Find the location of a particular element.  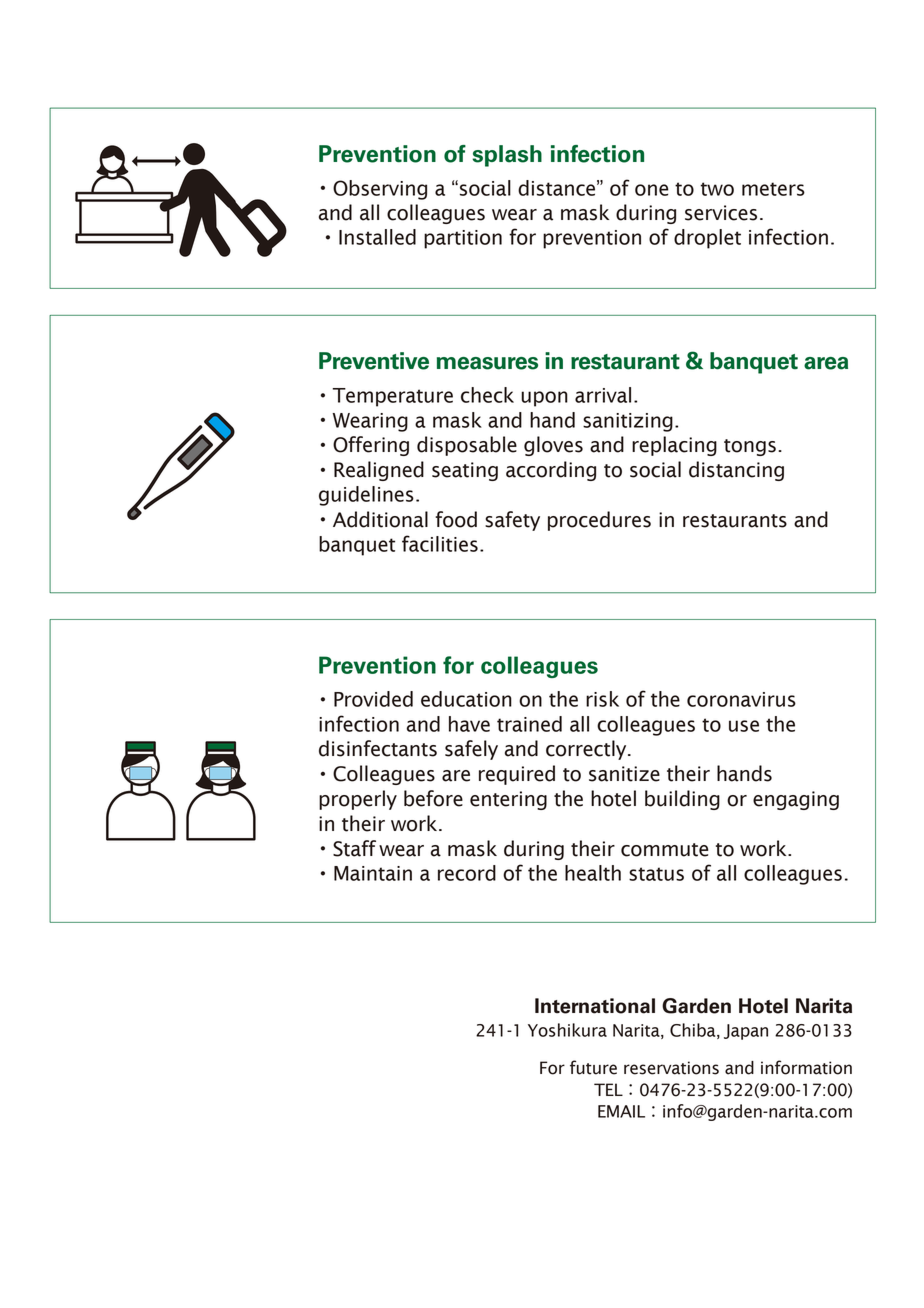

one is located at coordinates (652, 190).
